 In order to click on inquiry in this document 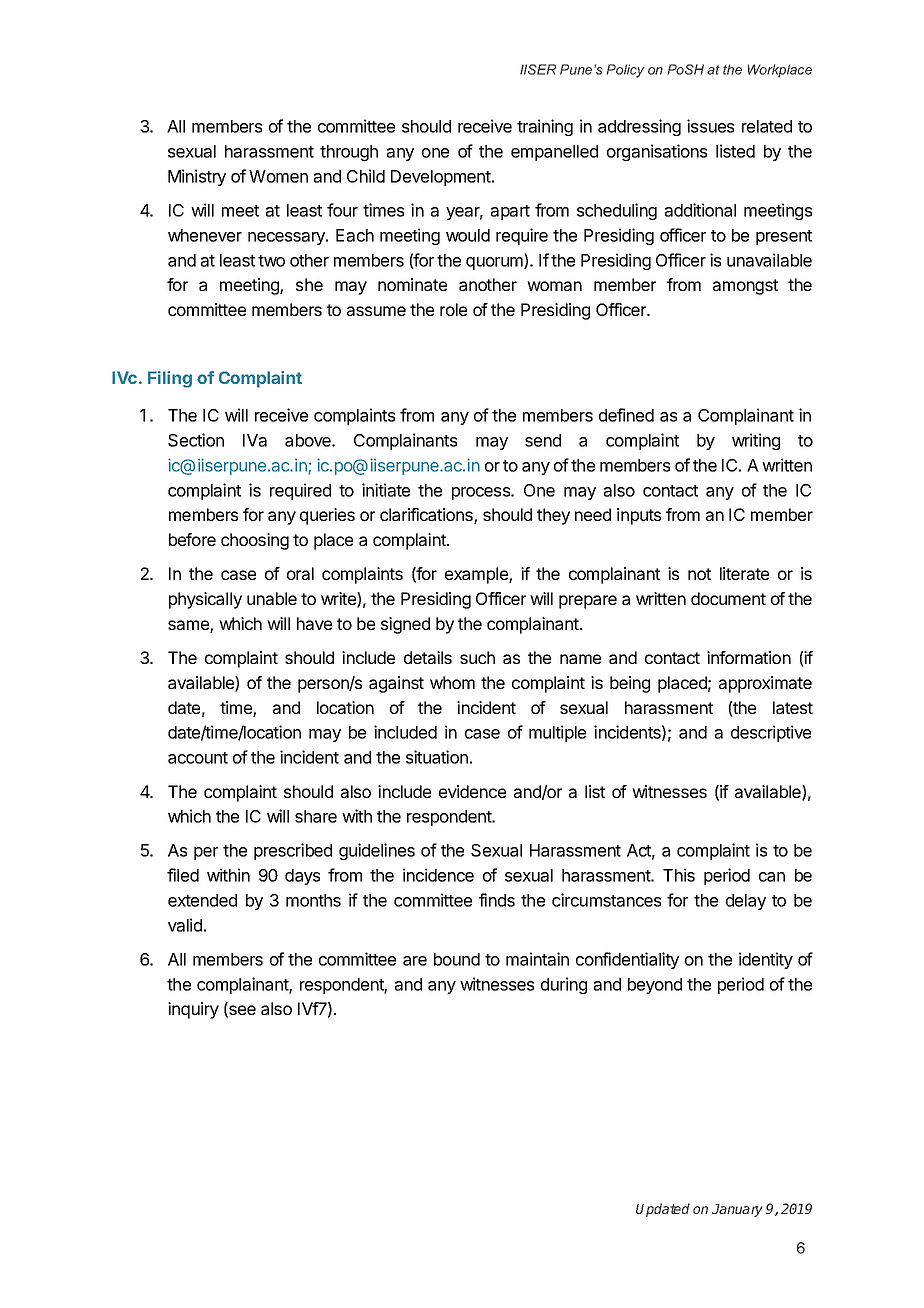, I will do `click(193, 1010)`.
